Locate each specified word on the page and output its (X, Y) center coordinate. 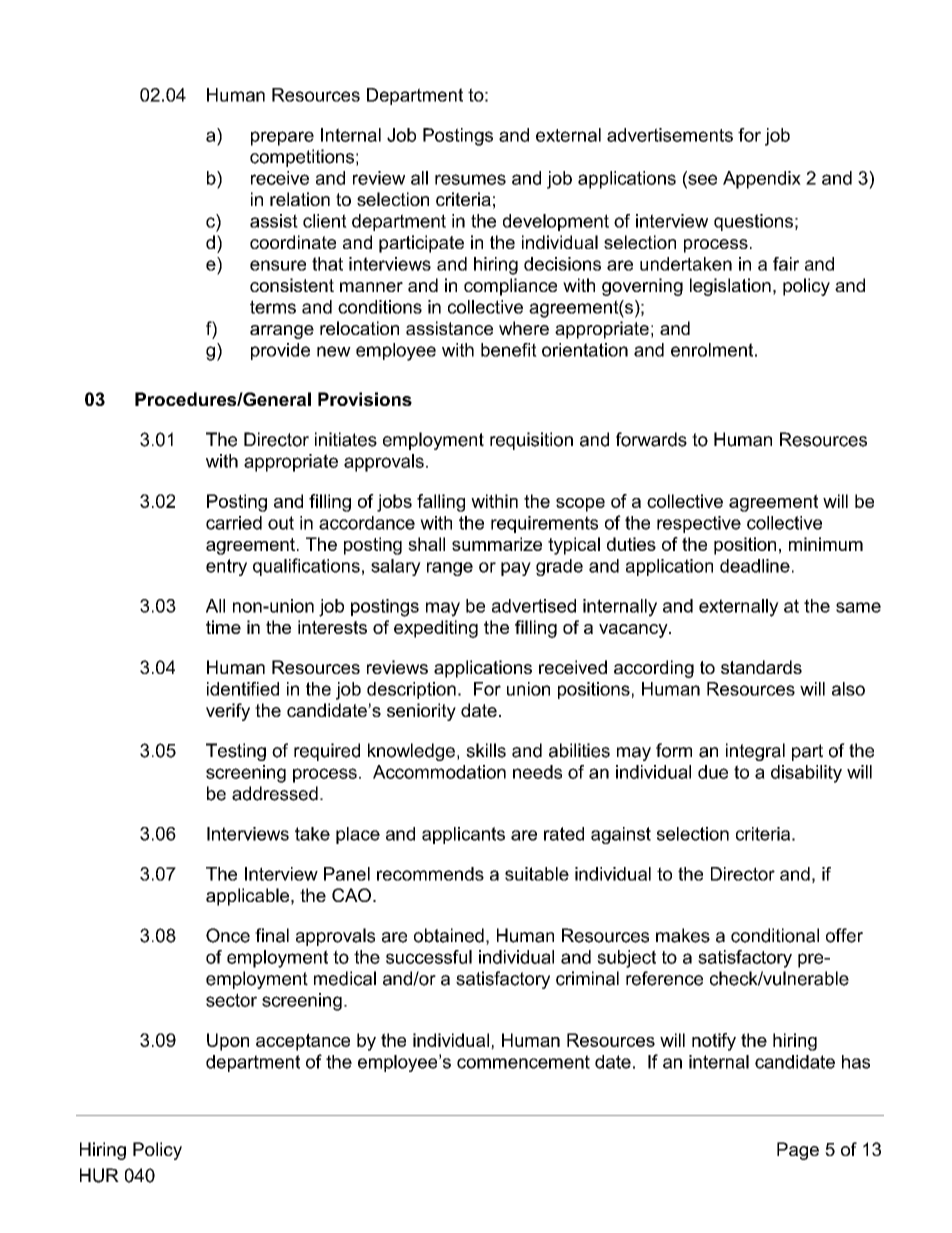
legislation (730, 287)
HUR (99, 1175)
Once (228, 935)
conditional (775, 935)
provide (280, 351)
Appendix (762, 180)
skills (486, 750)
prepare (282, 138)
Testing (236, 752)
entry (226, 567)
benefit (509, 350)
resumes (470, 179)
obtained (449, 935)
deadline (755, 566)
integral (755, 752)
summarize (497, 544)
